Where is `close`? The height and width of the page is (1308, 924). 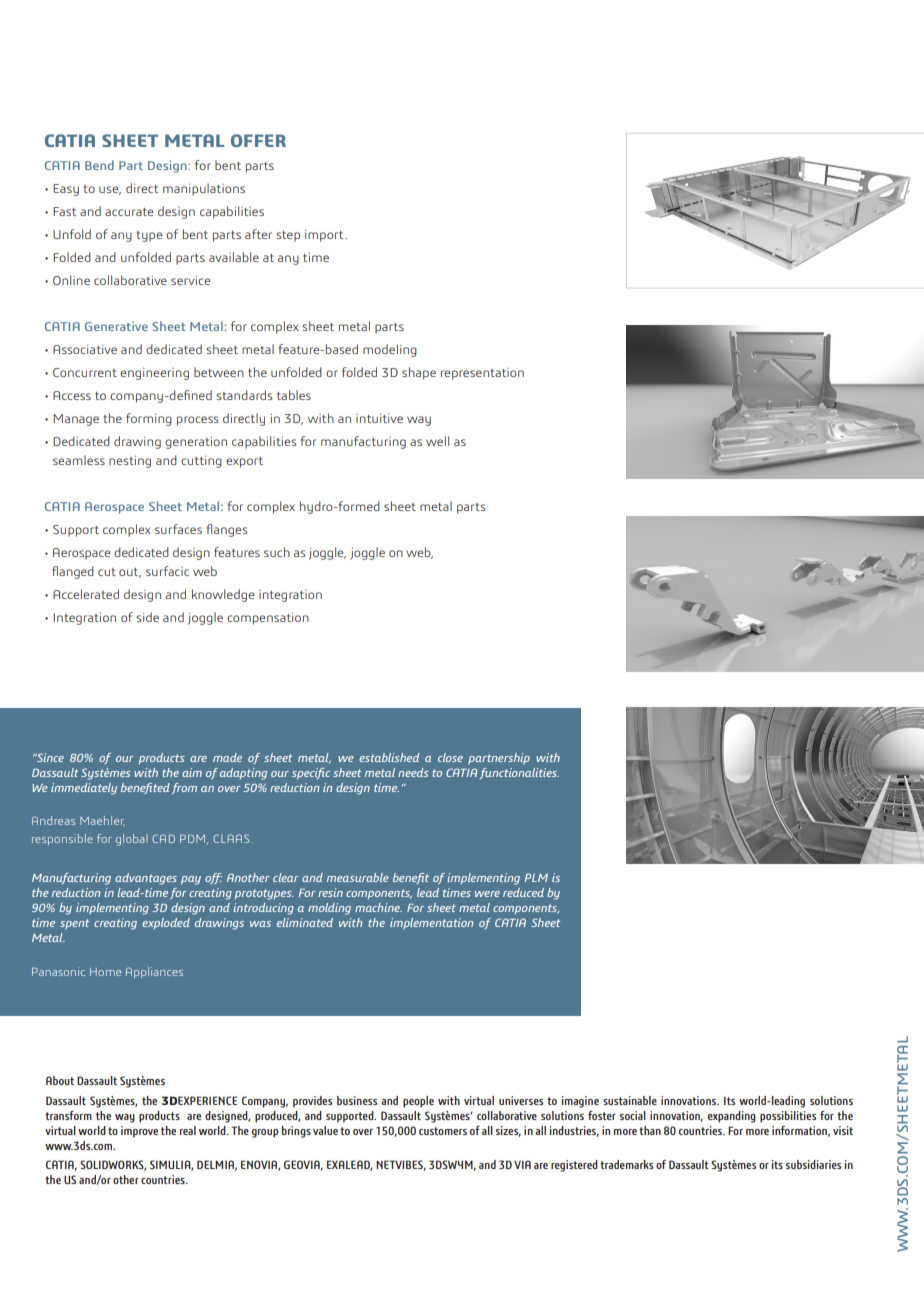
close is located at coordinates (450, 757).
